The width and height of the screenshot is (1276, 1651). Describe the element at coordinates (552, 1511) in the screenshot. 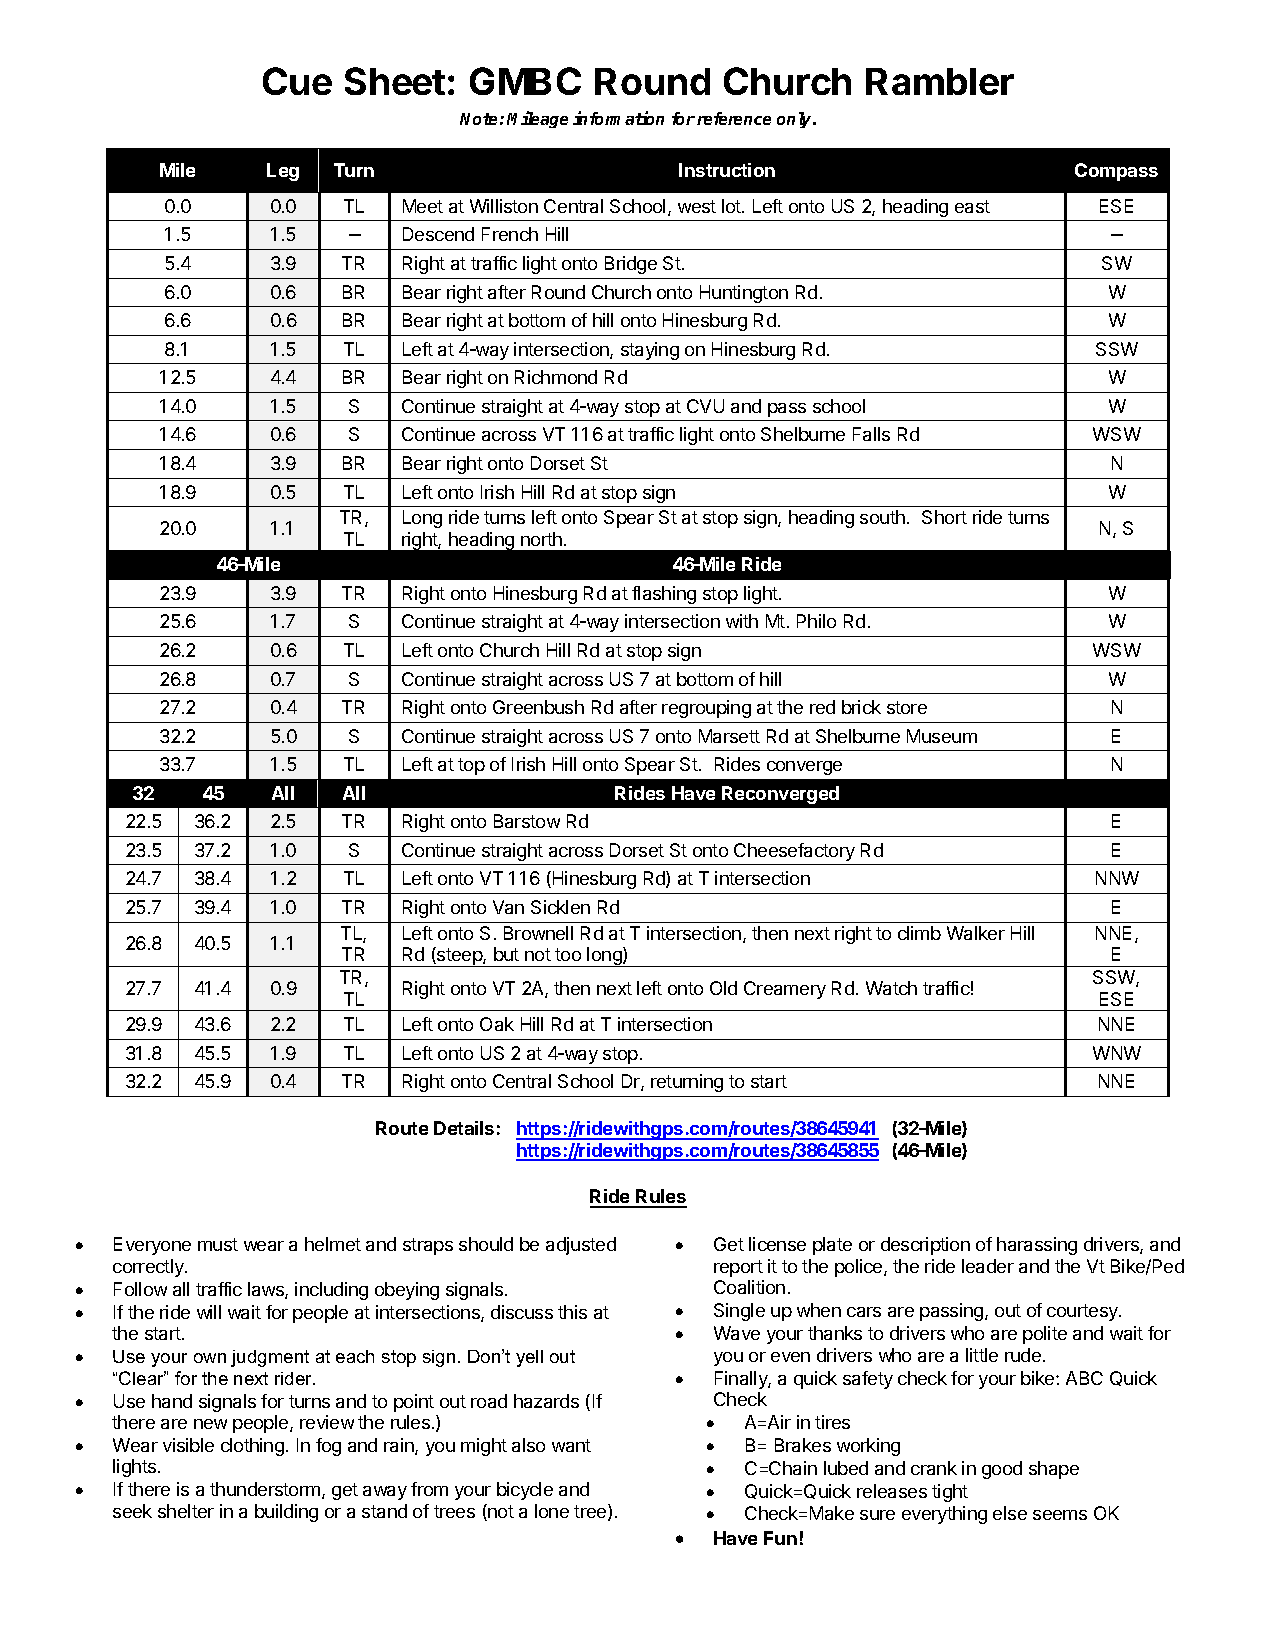

I see `lone` at that location.
